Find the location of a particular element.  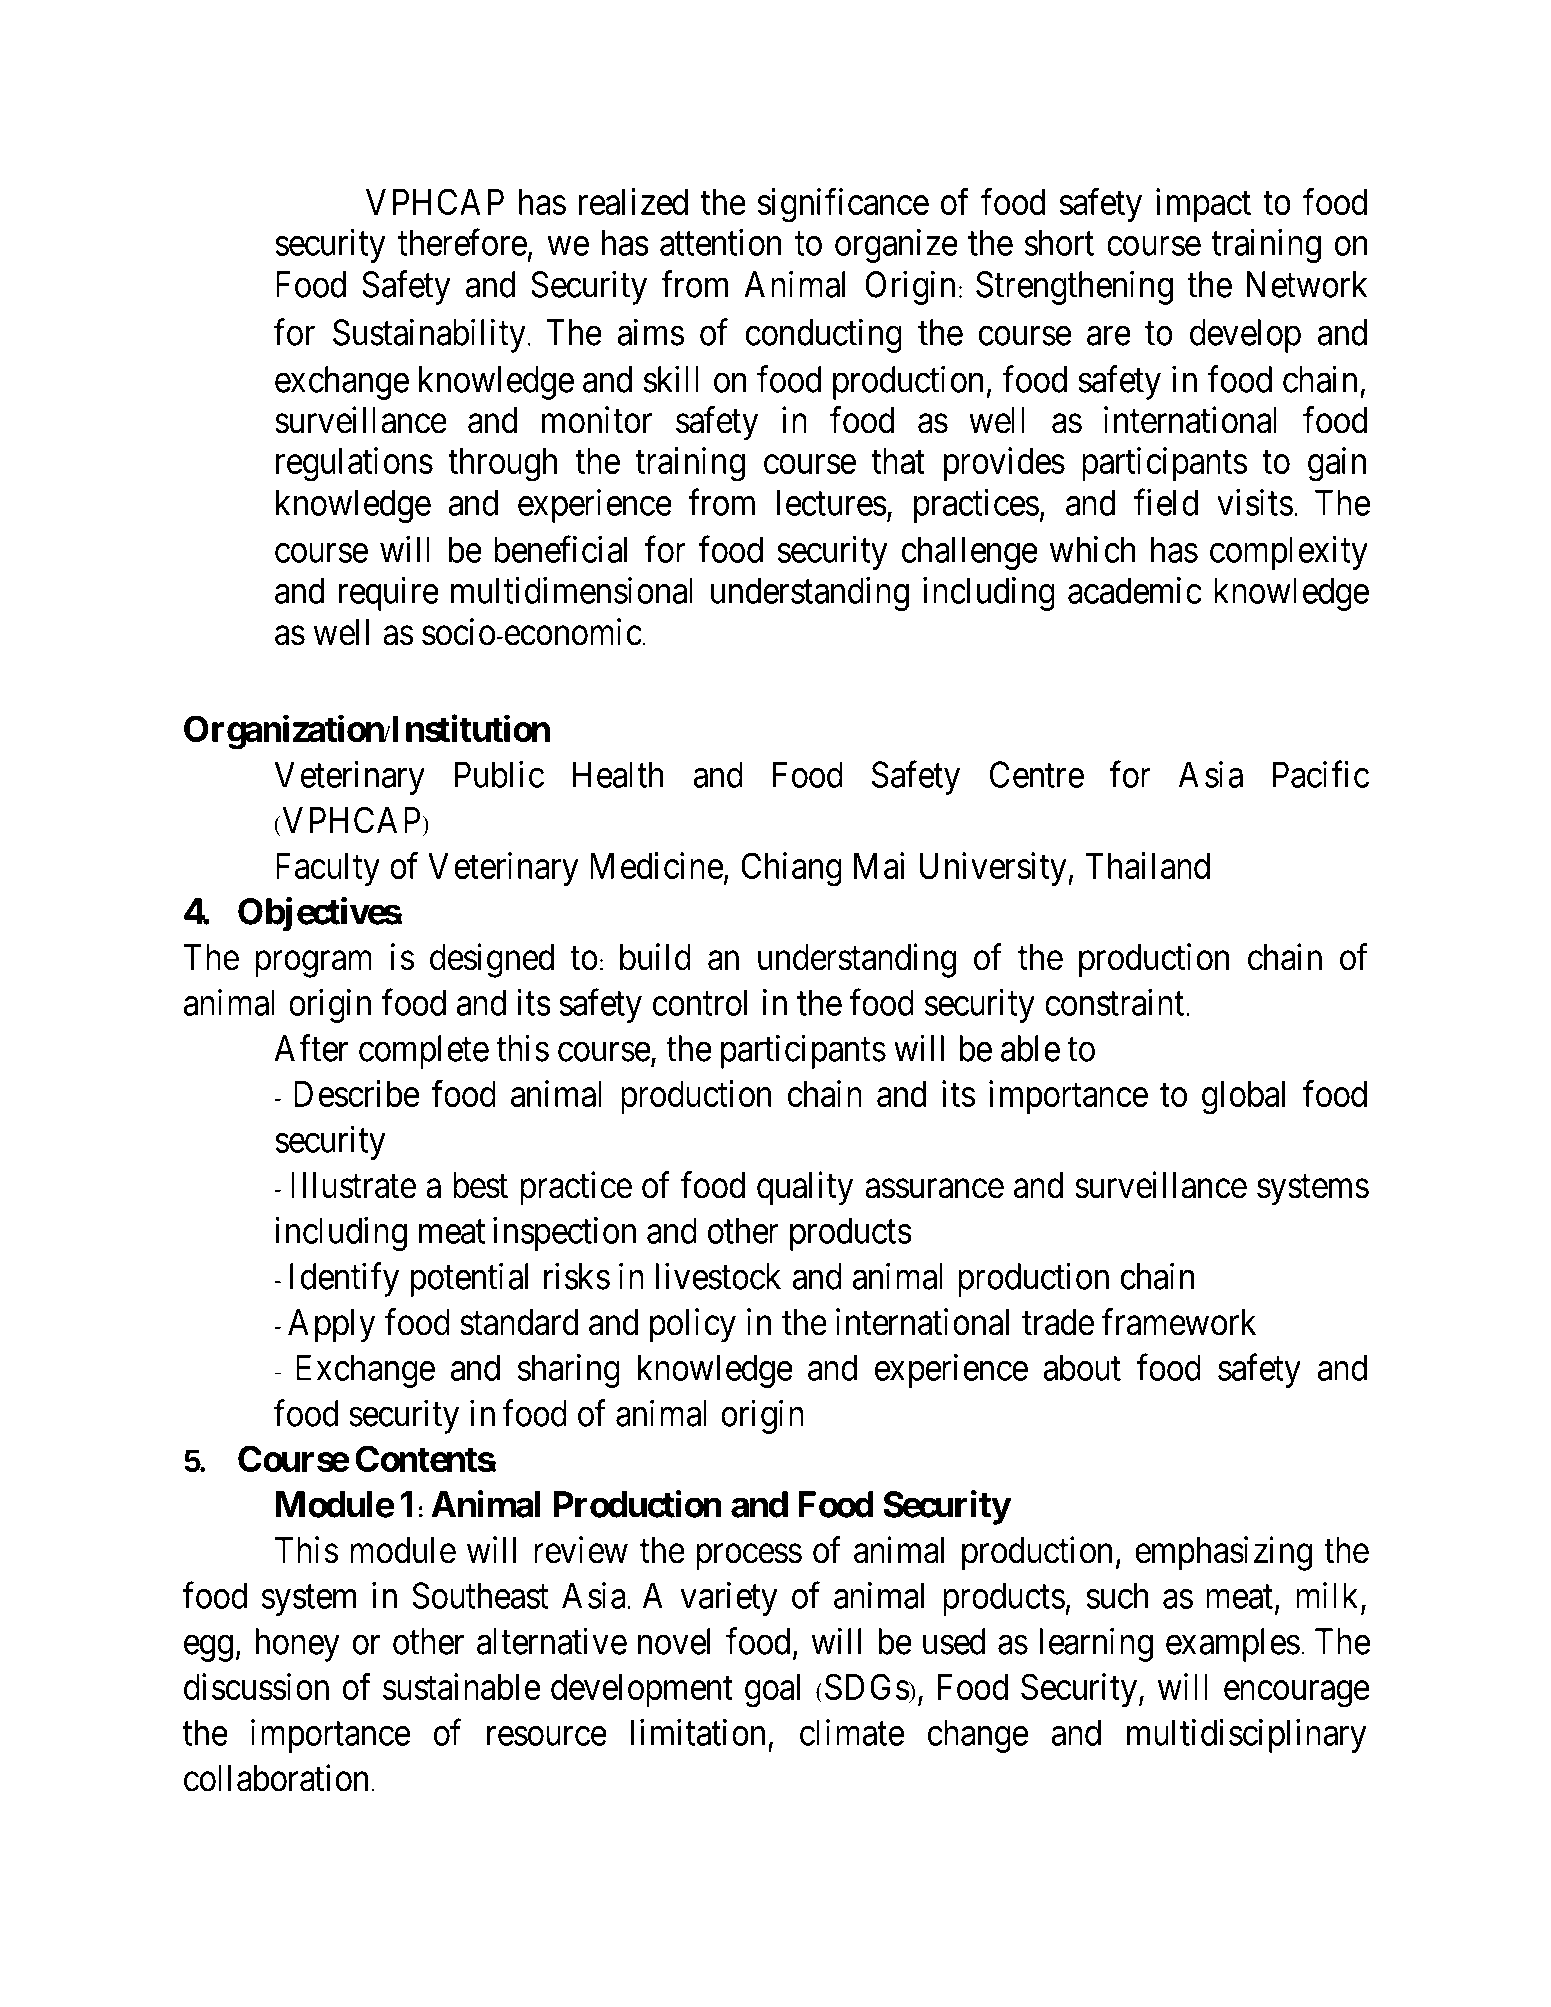

constraint is located at coordinates (1116, 1002).
